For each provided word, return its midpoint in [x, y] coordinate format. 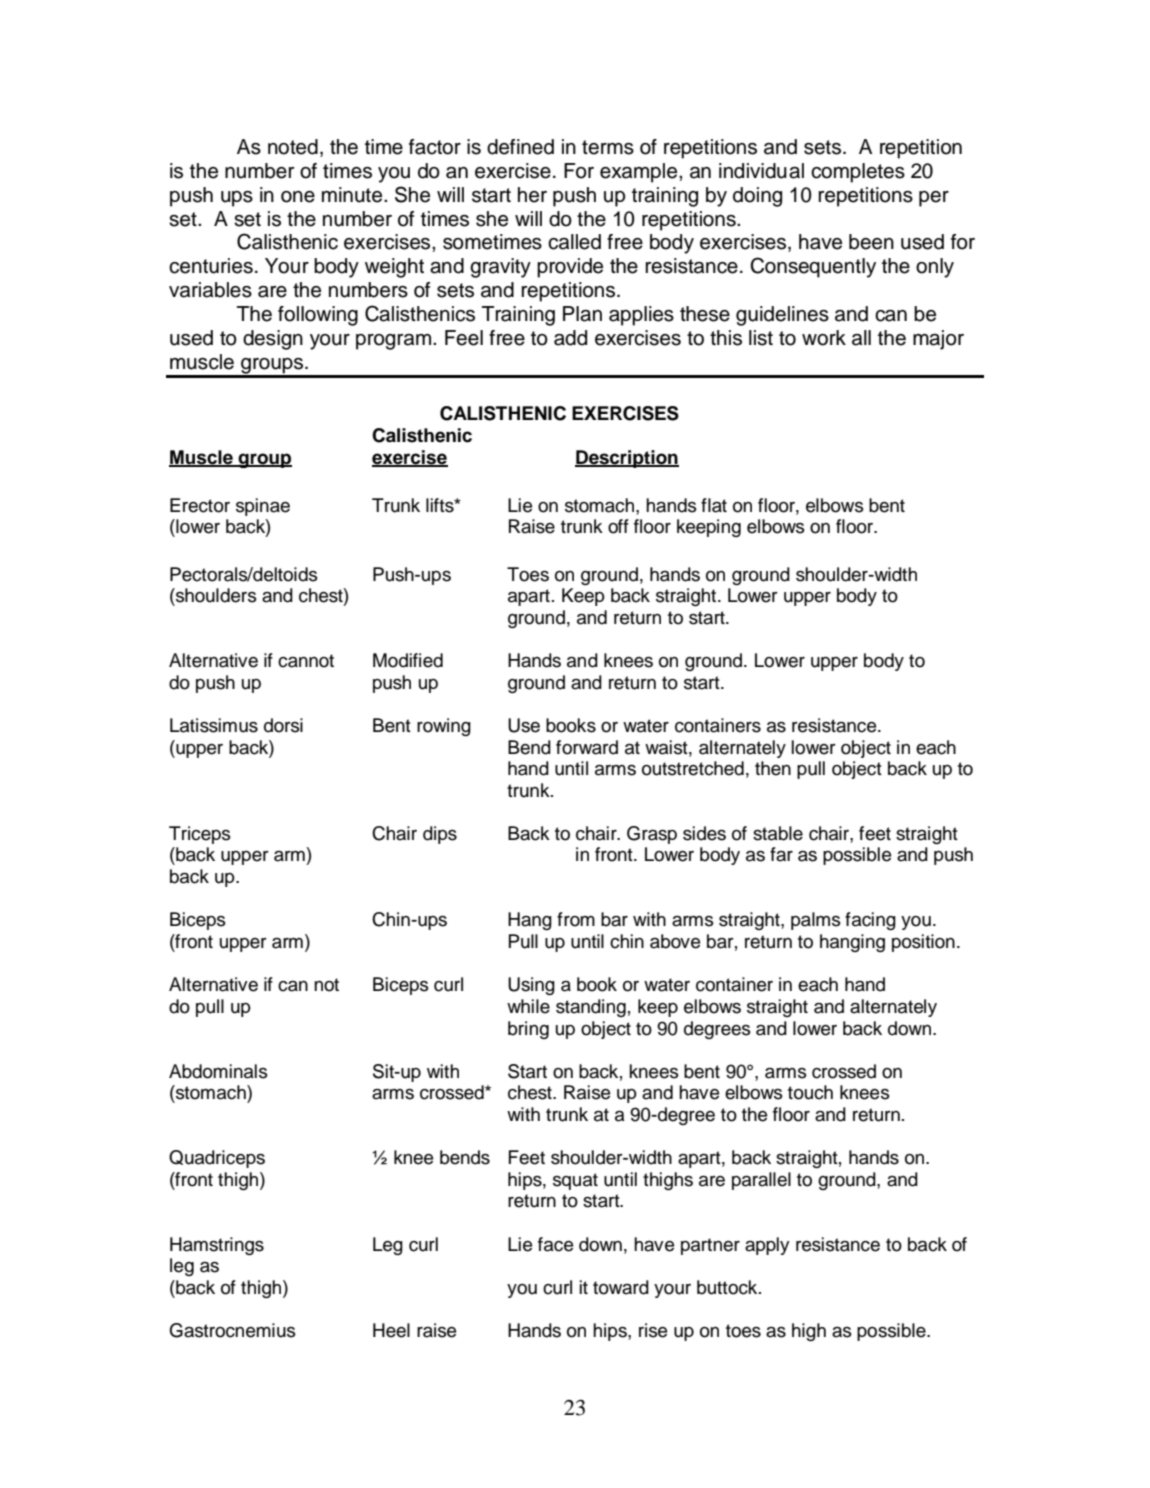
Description [627, 459]
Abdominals [218, 1071]
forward [587, 747]
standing [591, 1008]
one [298, 197]
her [532, 195]
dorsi [283, 725]
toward [621, 1287]
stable [778, 833]
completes [858, 173]
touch [810, 1092]
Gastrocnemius [232, 1330]
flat [714, 505]
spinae [263, 507]
